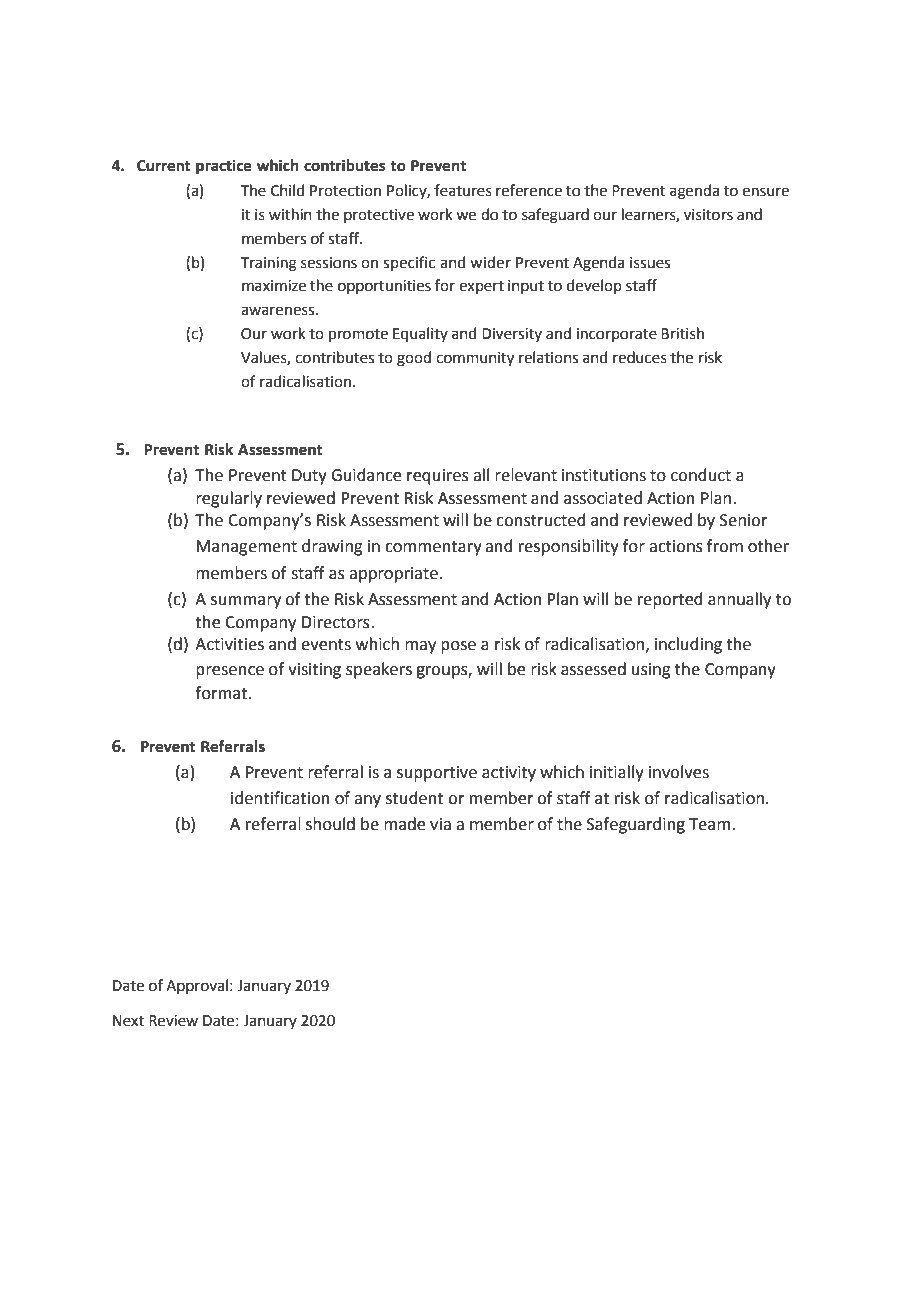 The width and height of the screenshot is (924, 1308). Describe the element at coordinates (393, 575) in the screenshot. I see `appropriate` at that location.
